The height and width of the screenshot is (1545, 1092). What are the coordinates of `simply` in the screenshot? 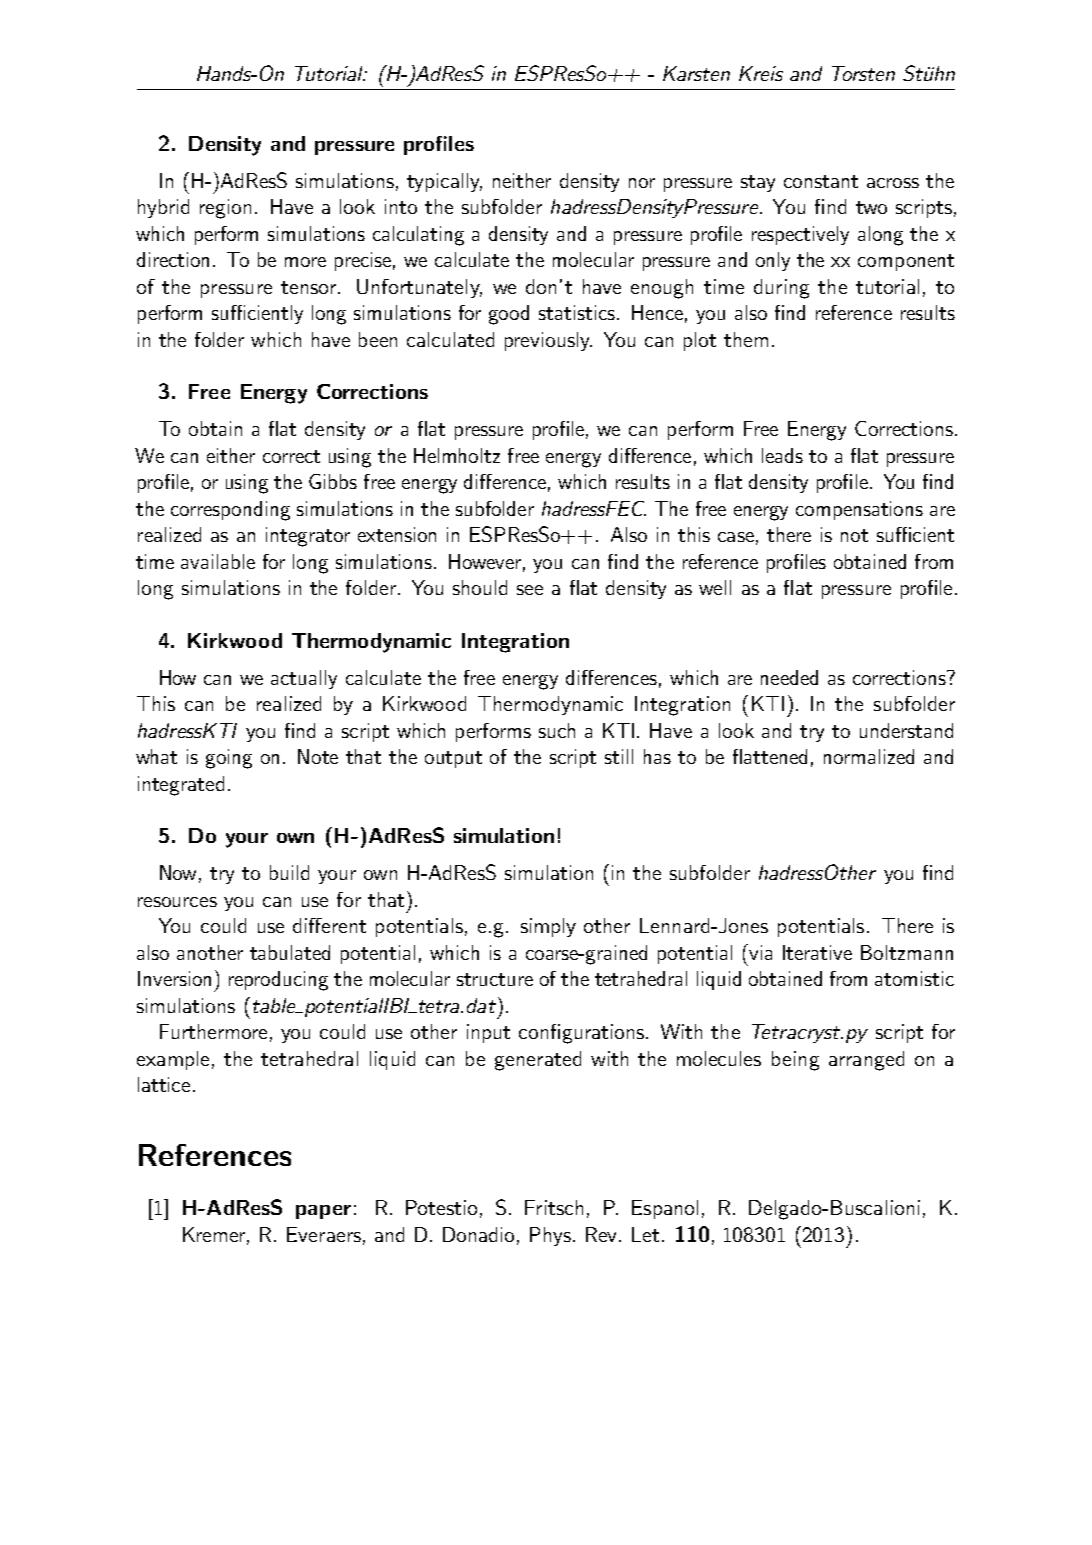 It's located at (548, 927).
